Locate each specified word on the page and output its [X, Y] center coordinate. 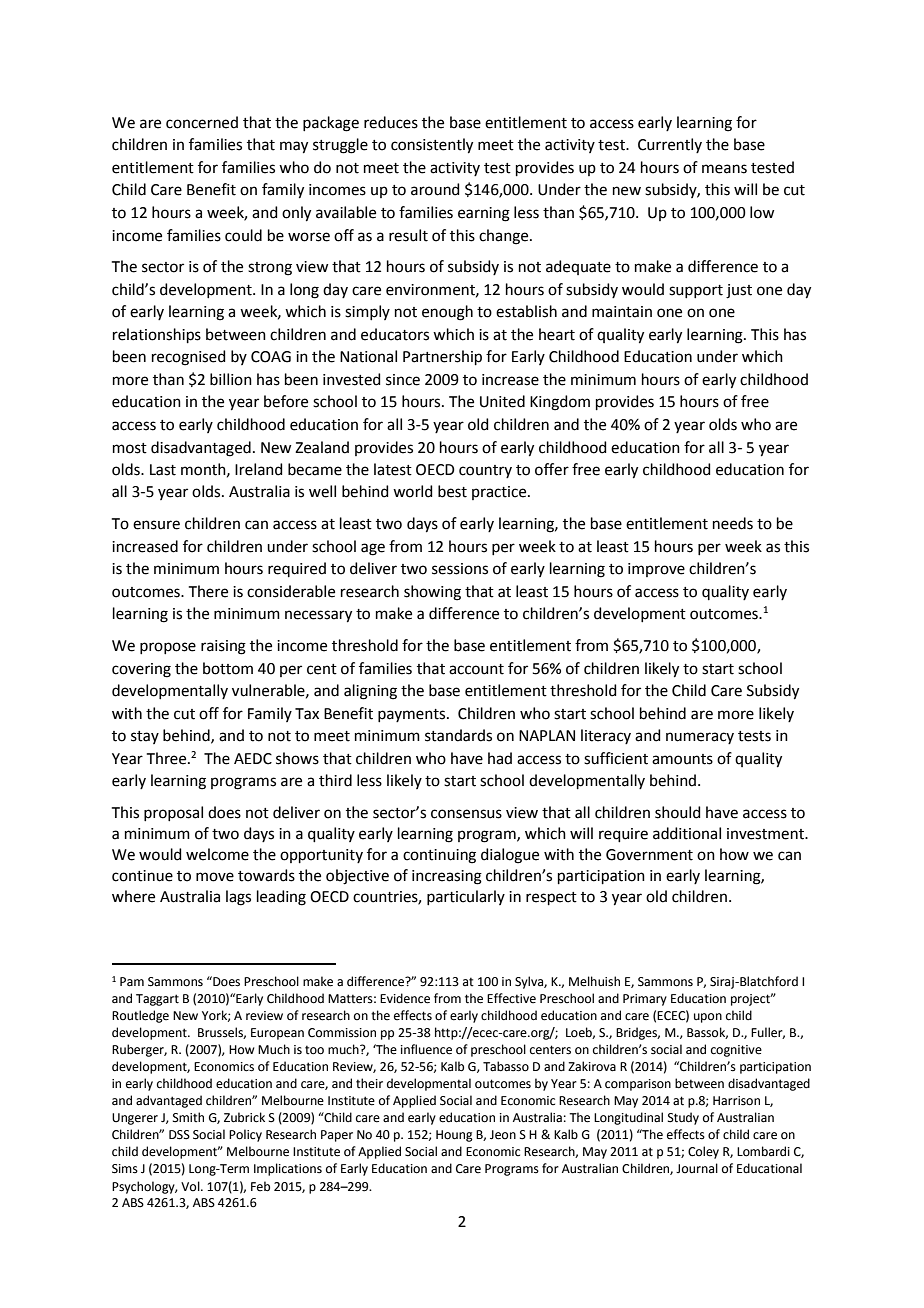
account [476, 669]
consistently [432, 146]
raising [223, 647]
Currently [670, 145]
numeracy [700, 738]
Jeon [503, 1135]
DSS [179, 1135]
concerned [202, 122]
